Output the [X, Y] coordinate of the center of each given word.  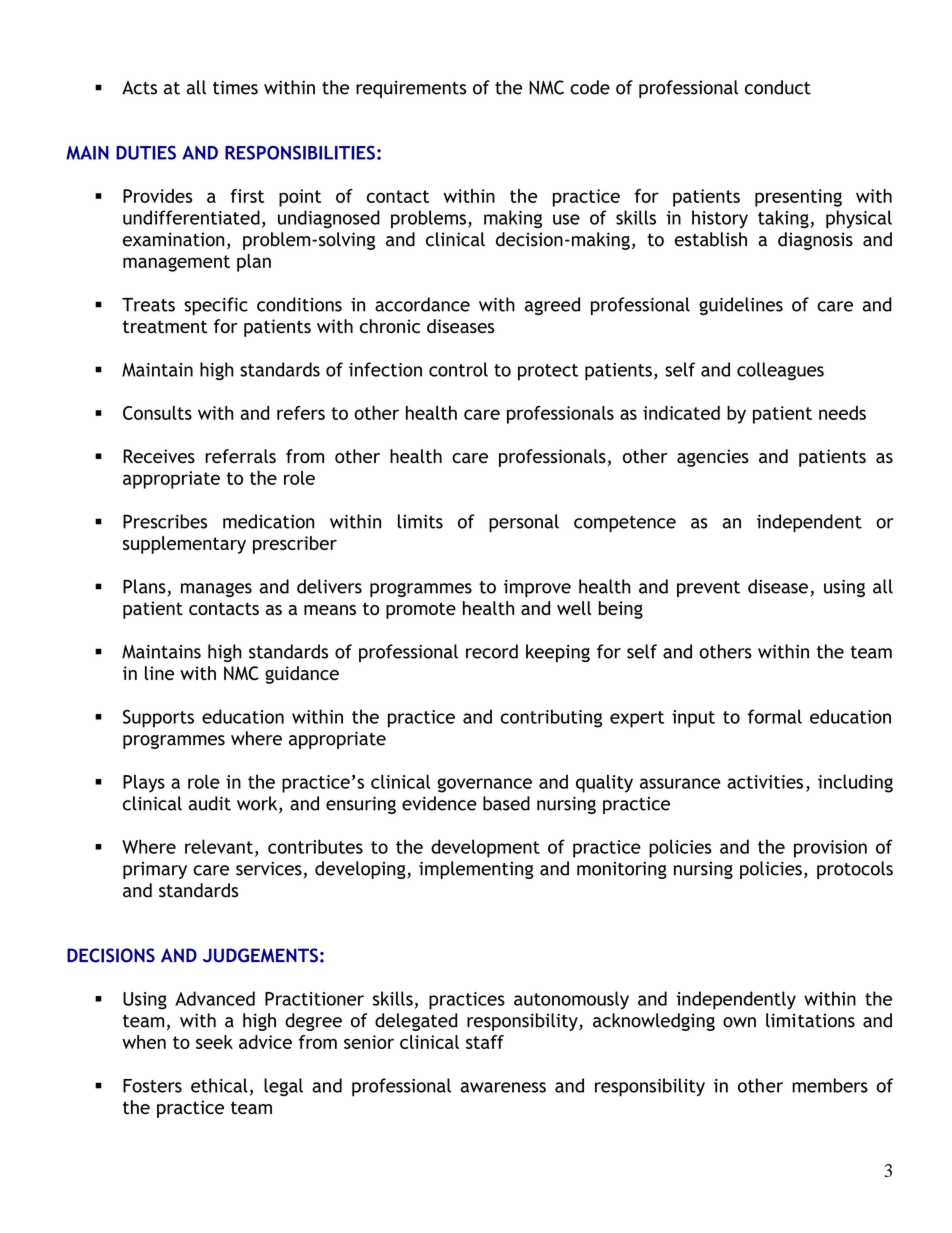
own [739, 1022]
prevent [708, 589]
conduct [778, 87]
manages [216, 590]
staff [485, 1042]
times [235, 87]
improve [537, 588]
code [590, 87]
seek [214, 1042]
